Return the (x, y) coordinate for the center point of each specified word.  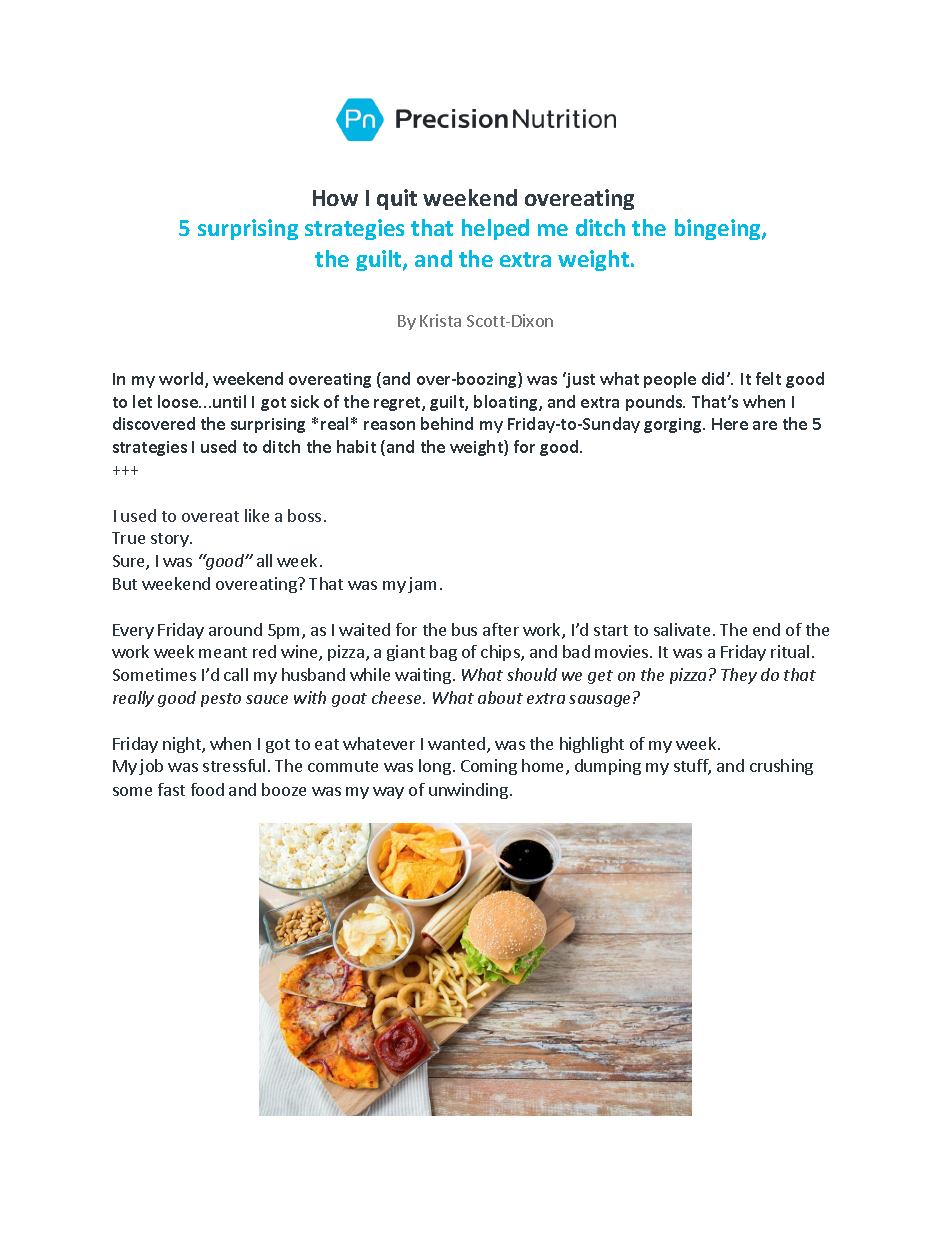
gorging (674, 425)
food (207, 789)
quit (397, 199)
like (257, 515)
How (335, 198)
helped (495, 229)
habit (356, 446)
